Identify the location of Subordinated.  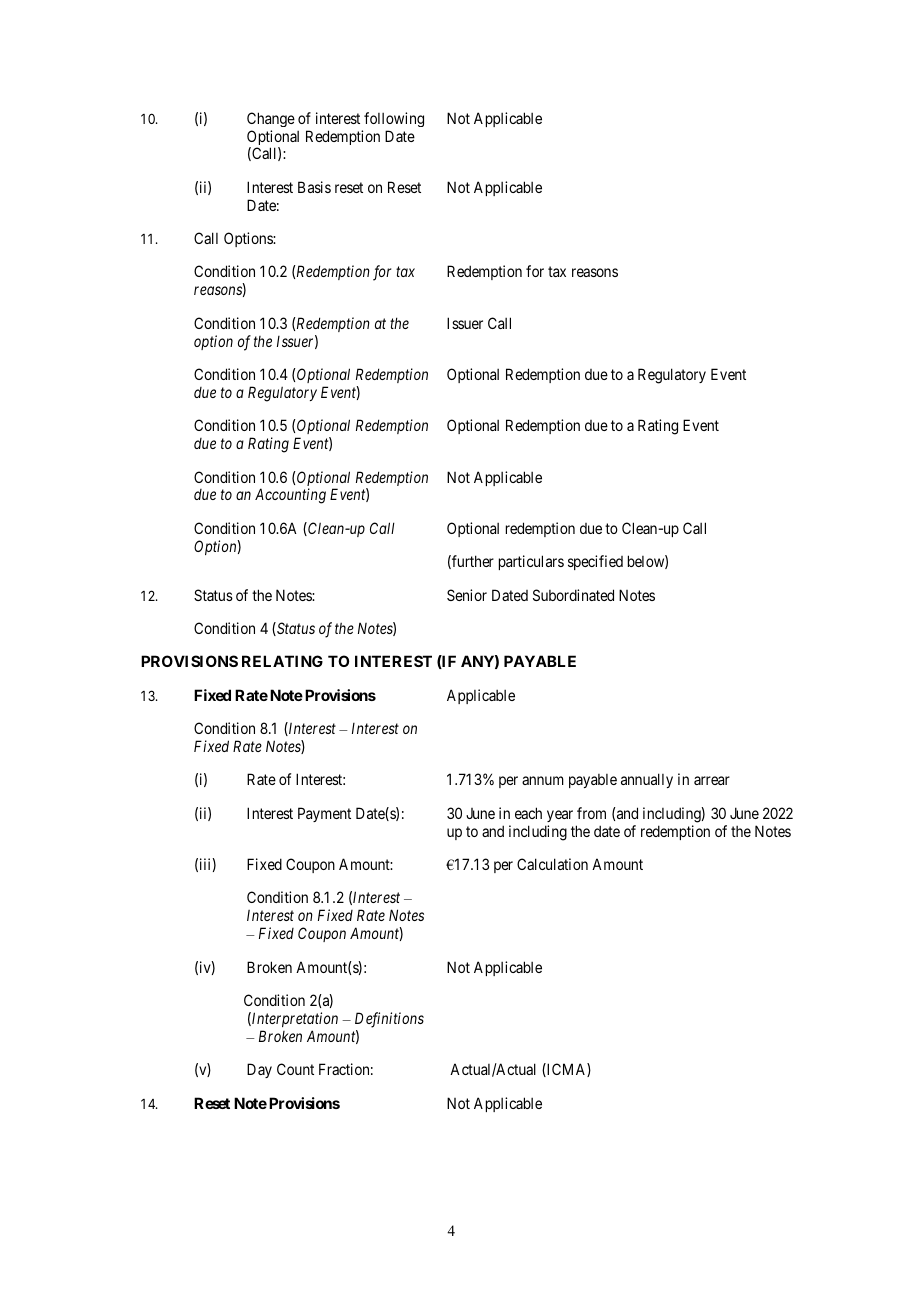
(573, 595).
